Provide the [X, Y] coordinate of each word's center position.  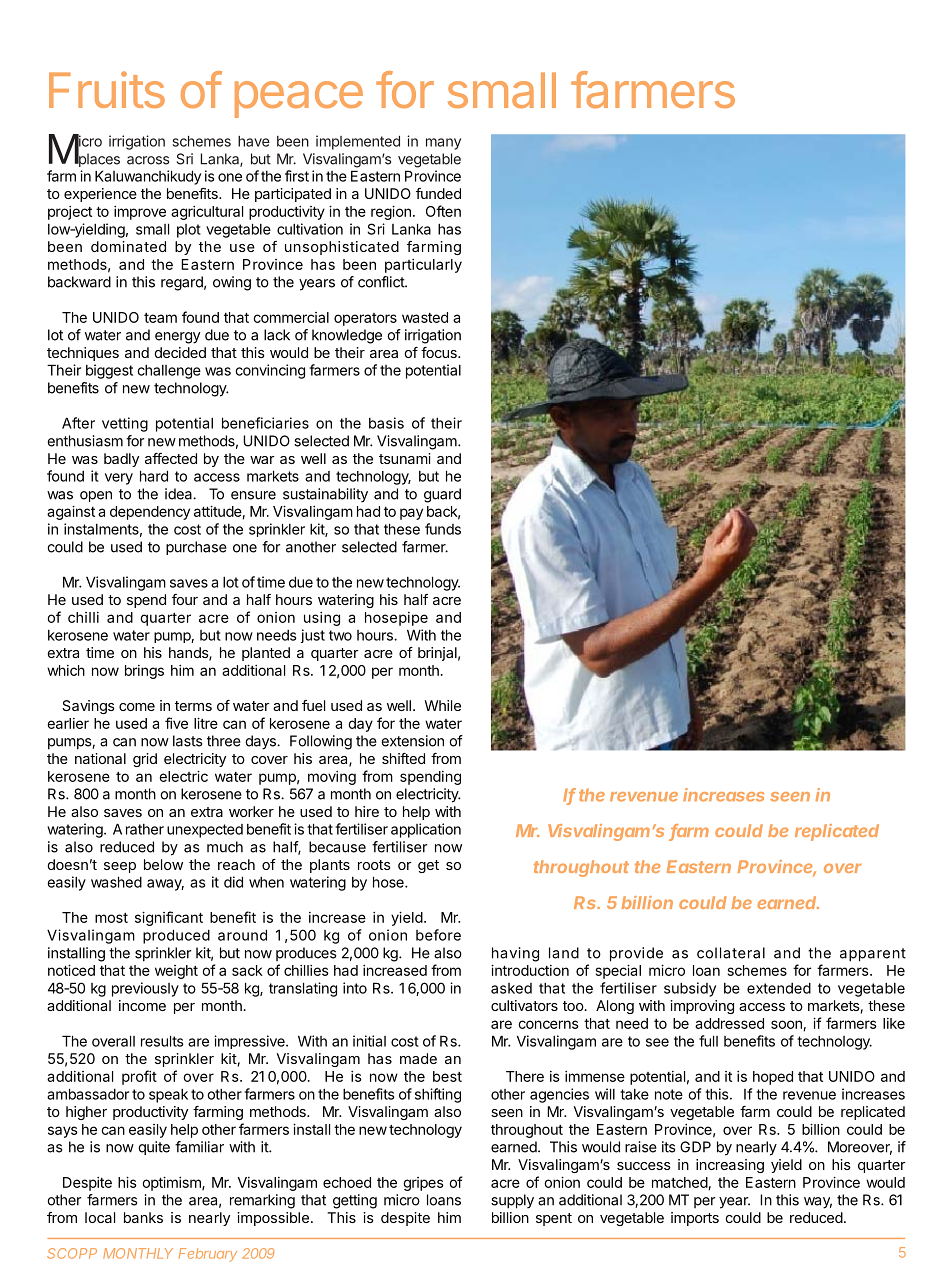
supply [512, 1201]
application [426, 830]
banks [143, 1217]
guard [442, 495]
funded [438, 193]
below [163, 864]
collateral [731, 953]
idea [179, 494]
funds [443, 529]
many [443, 144]
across [148, 160]
